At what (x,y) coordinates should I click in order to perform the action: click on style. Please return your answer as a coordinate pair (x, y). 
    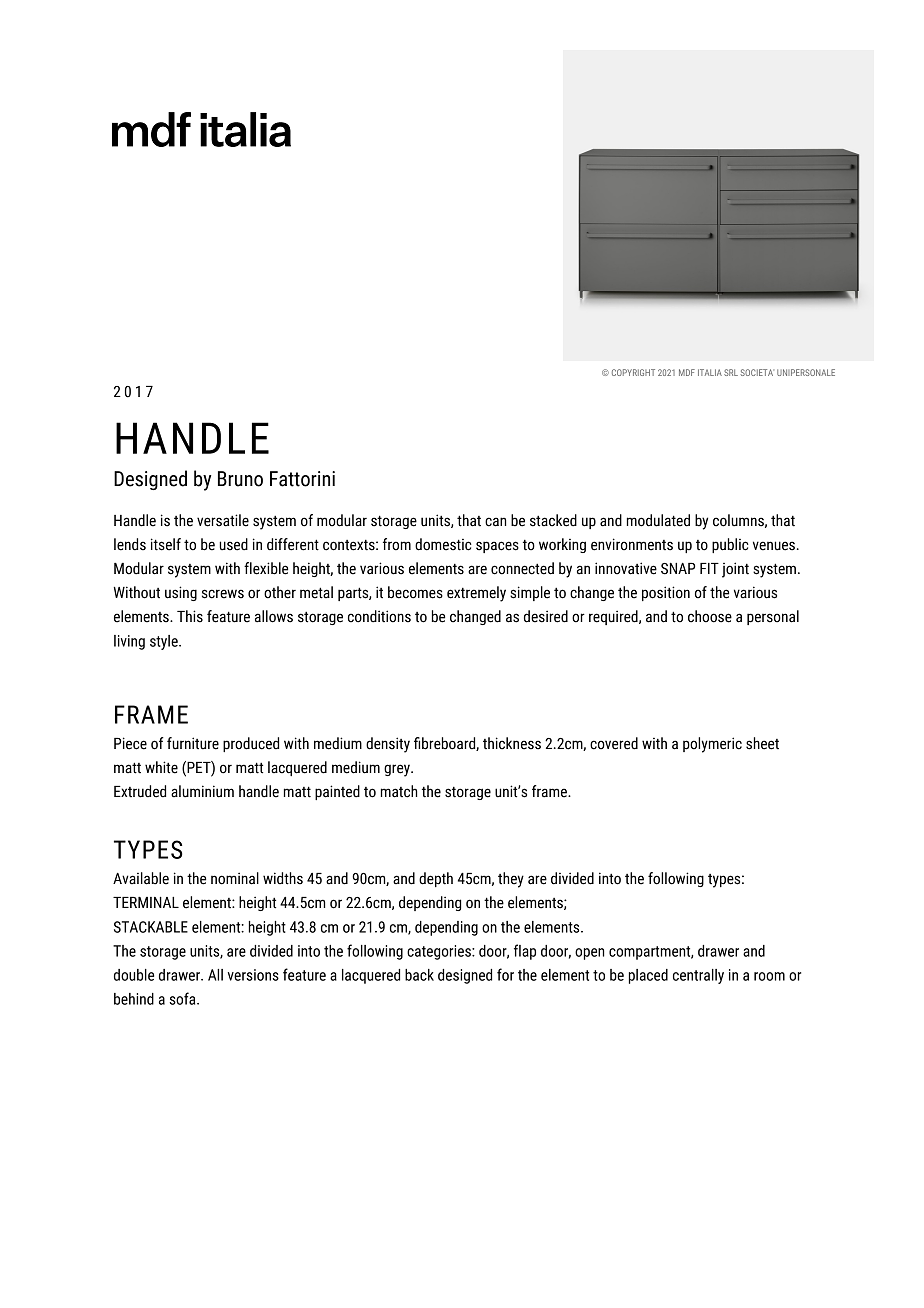
    Looking at the image, I should click on (165, 642).
